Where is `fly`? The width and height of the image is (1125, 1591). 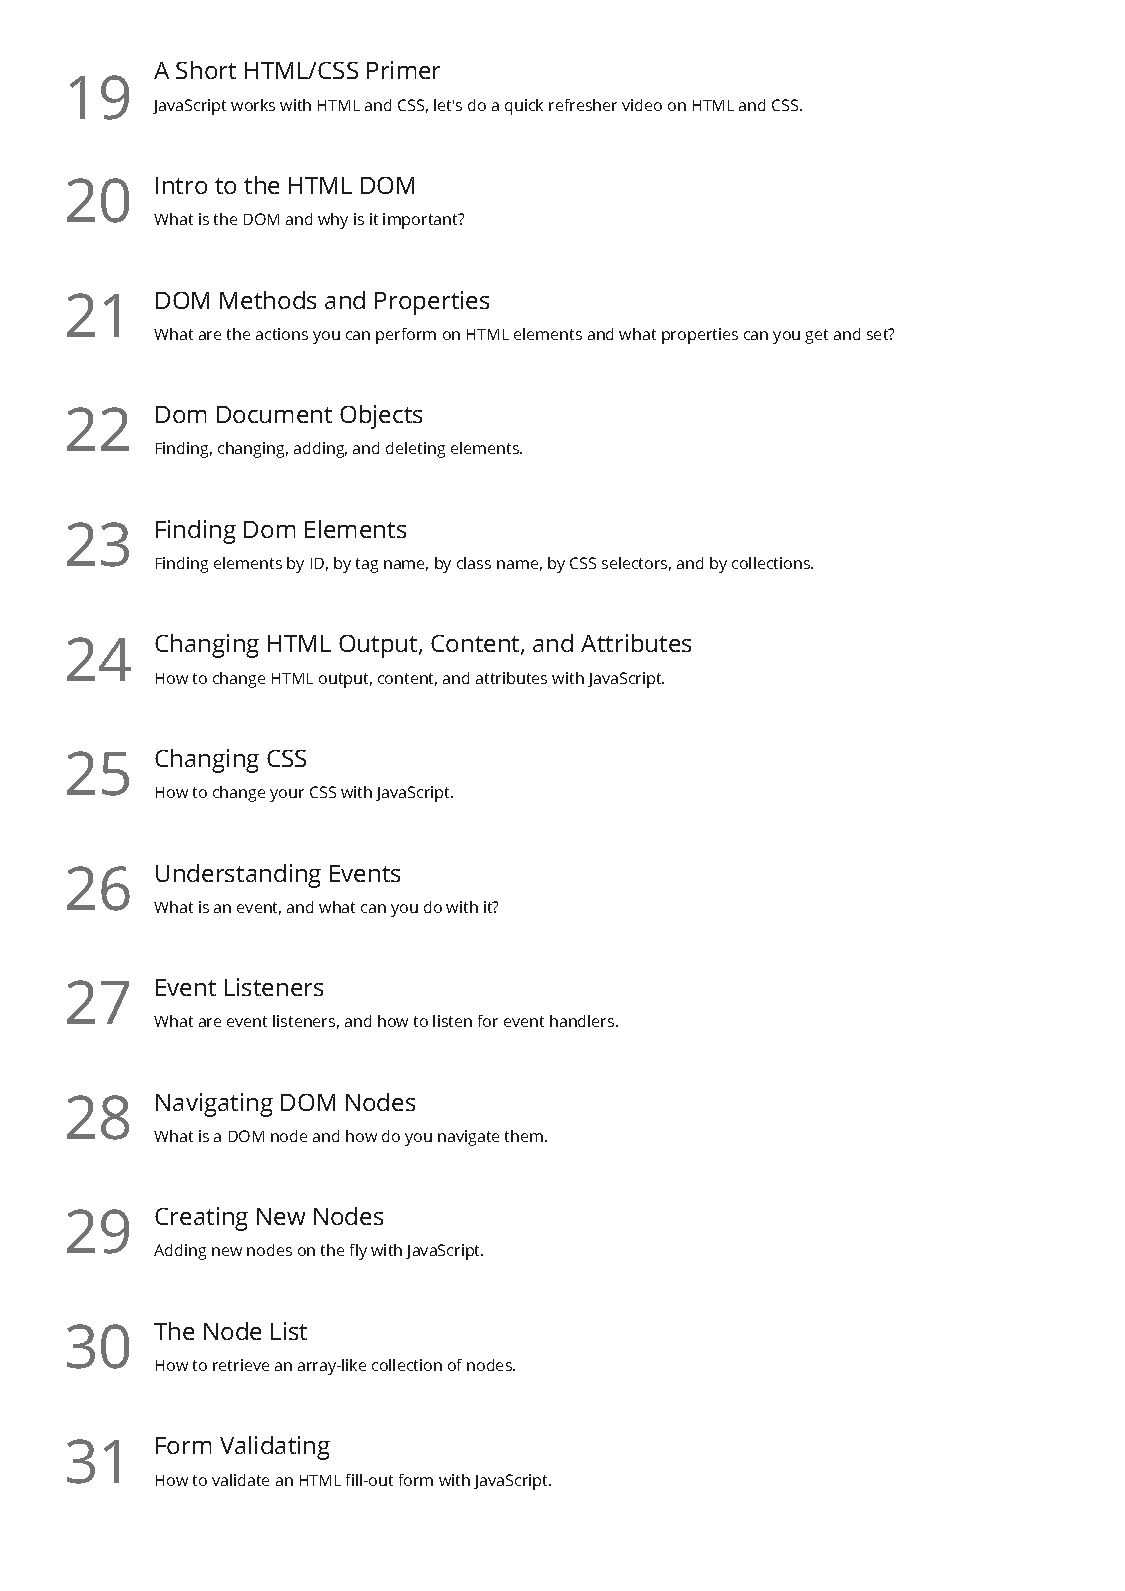 fly is located at coordinates (358, 1252).
